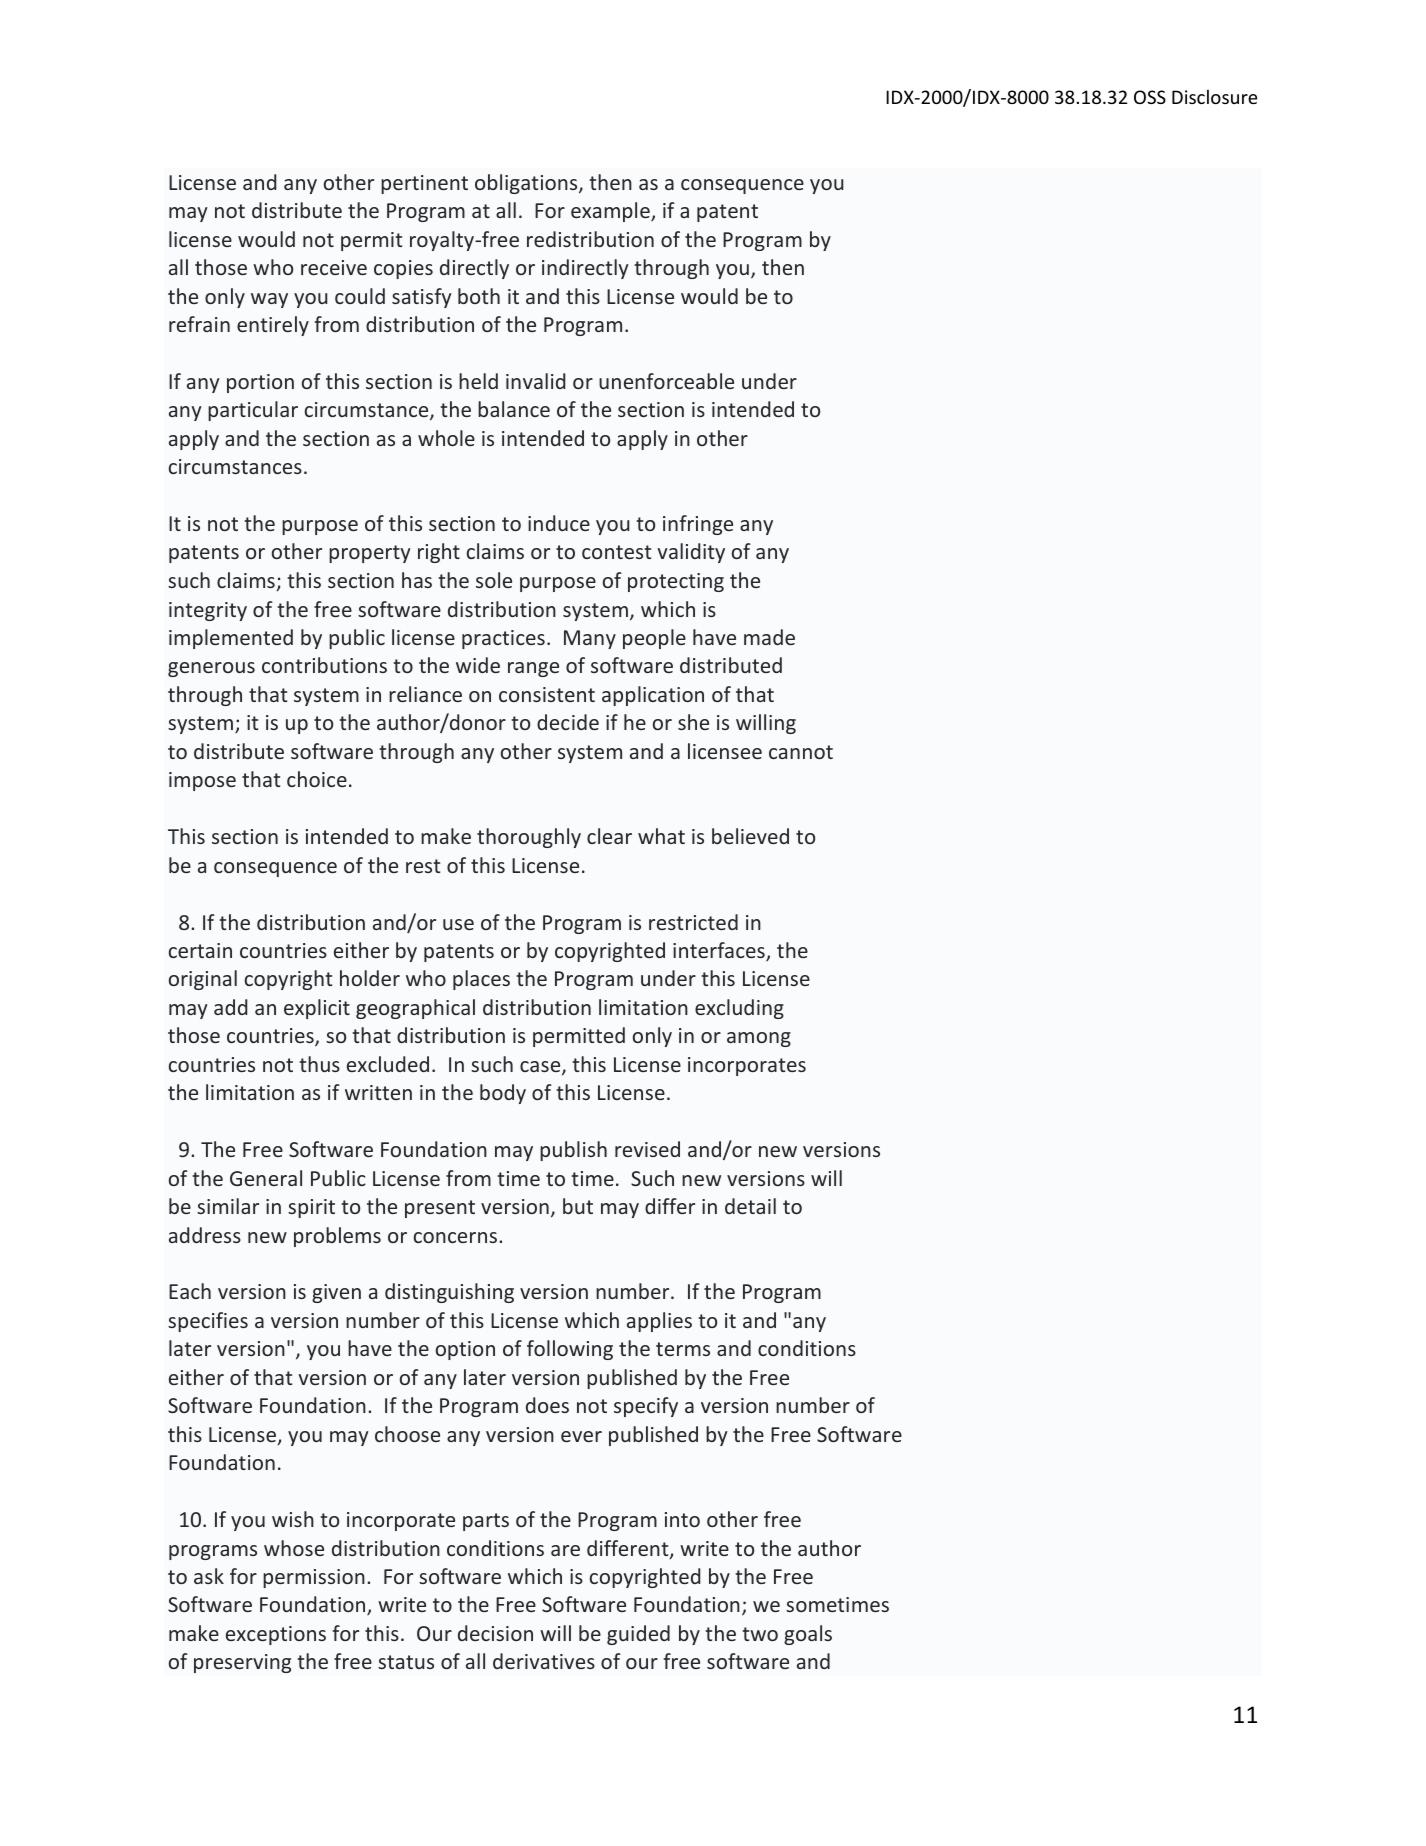 The width and height of the screenshot is (1426, 1846). I want to click on OSS, so click(1150, 97).
